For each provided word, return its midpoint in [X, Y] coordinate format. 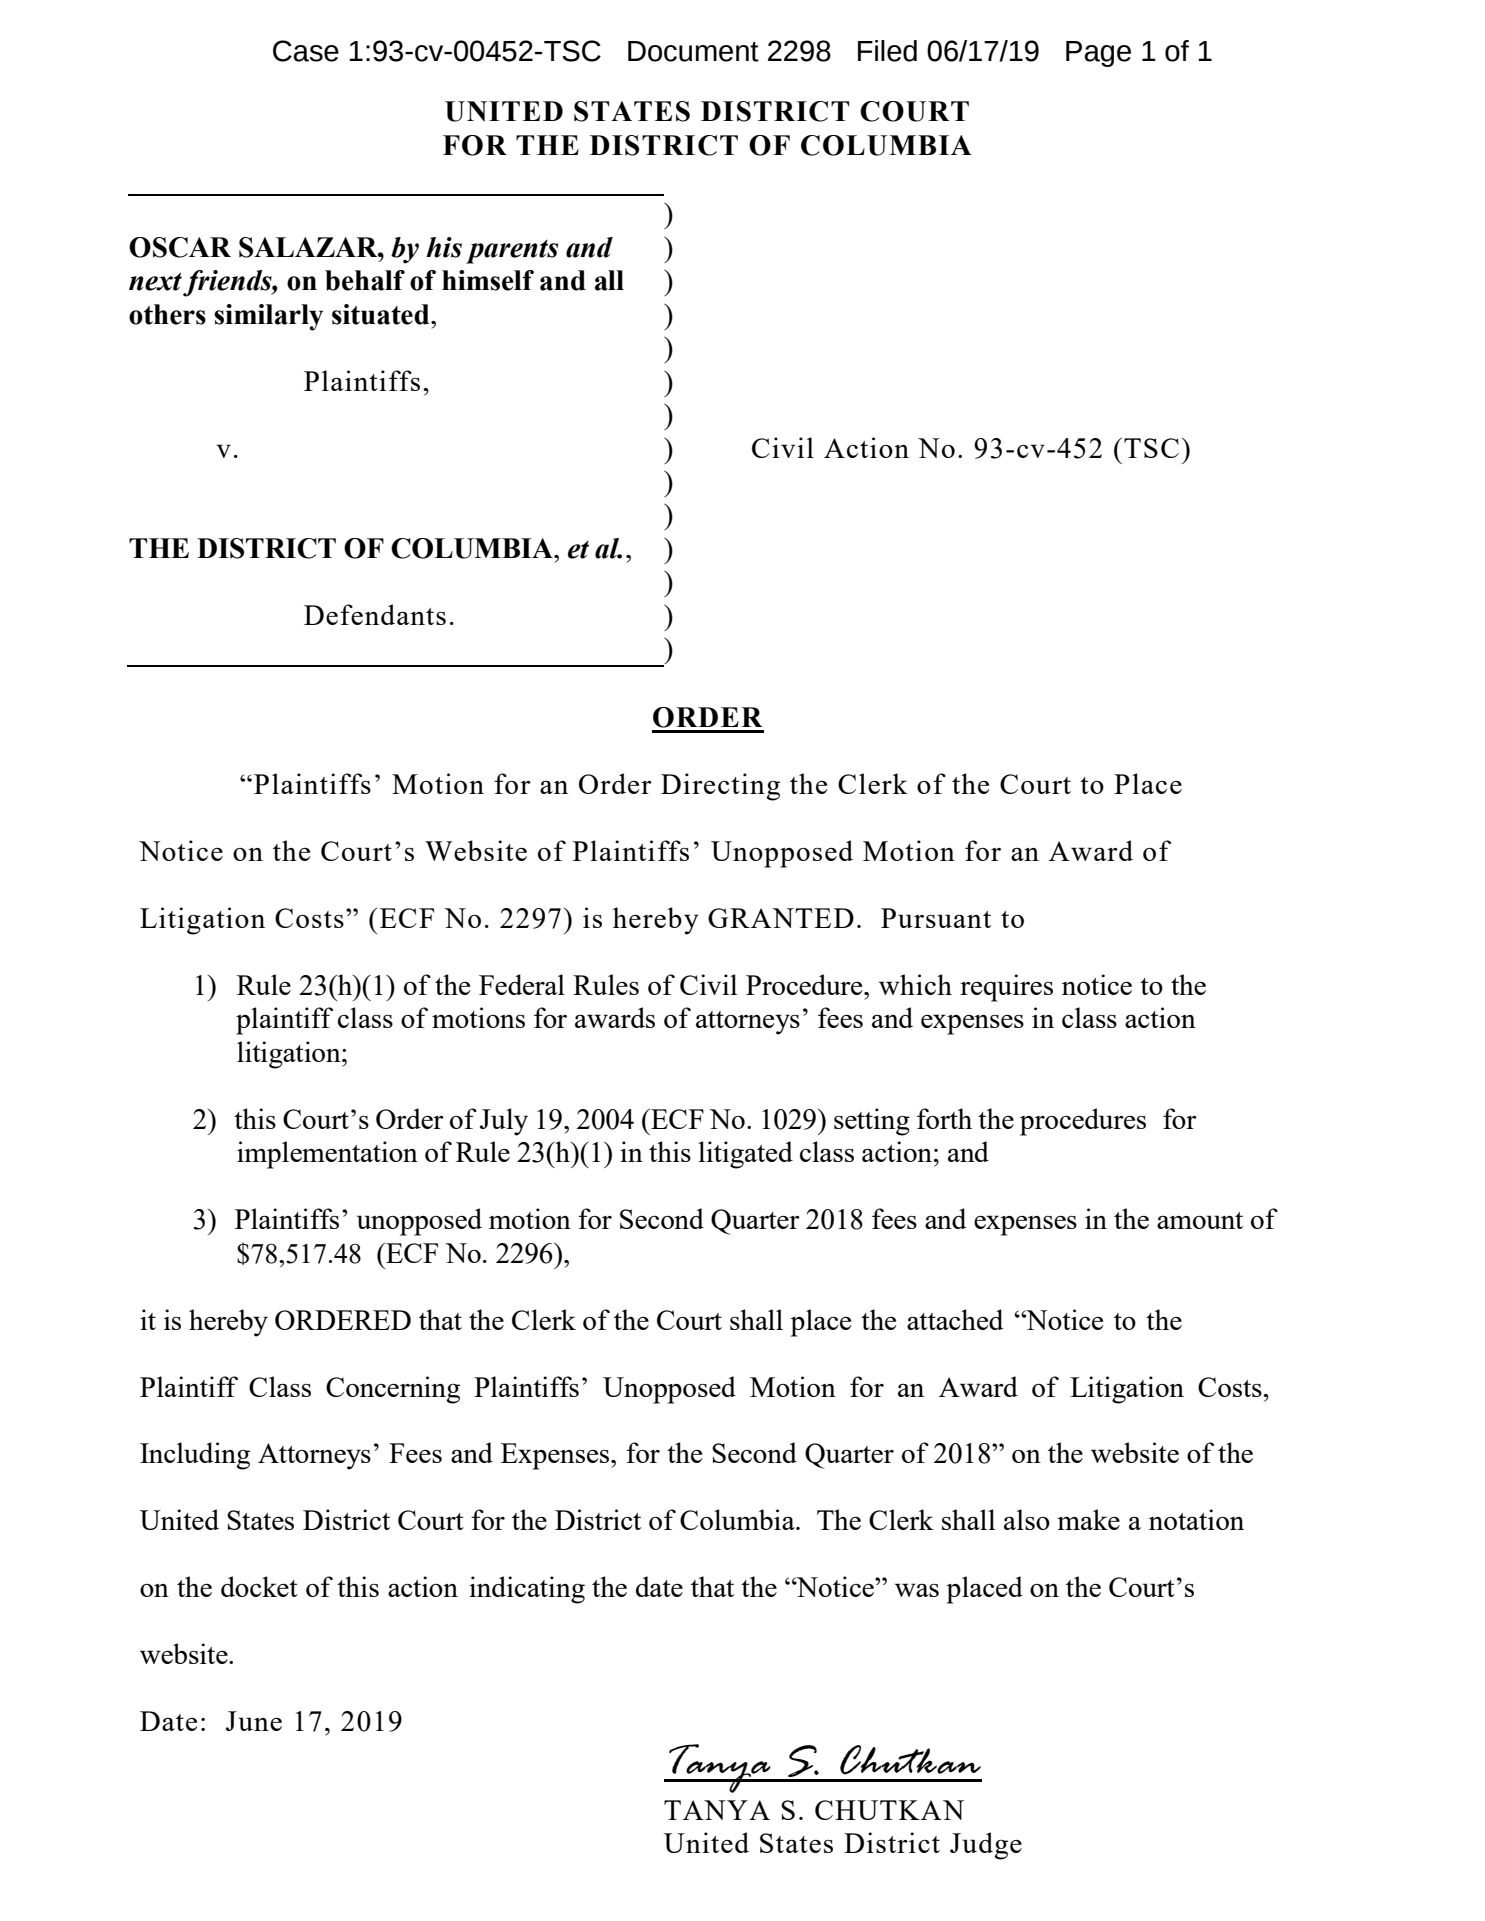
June [254, 1721]
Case [306, 51]
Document [693, 51]
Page [1098, 54]
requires [1006, 988]
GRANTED [781, 918]
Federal [522, 984]
